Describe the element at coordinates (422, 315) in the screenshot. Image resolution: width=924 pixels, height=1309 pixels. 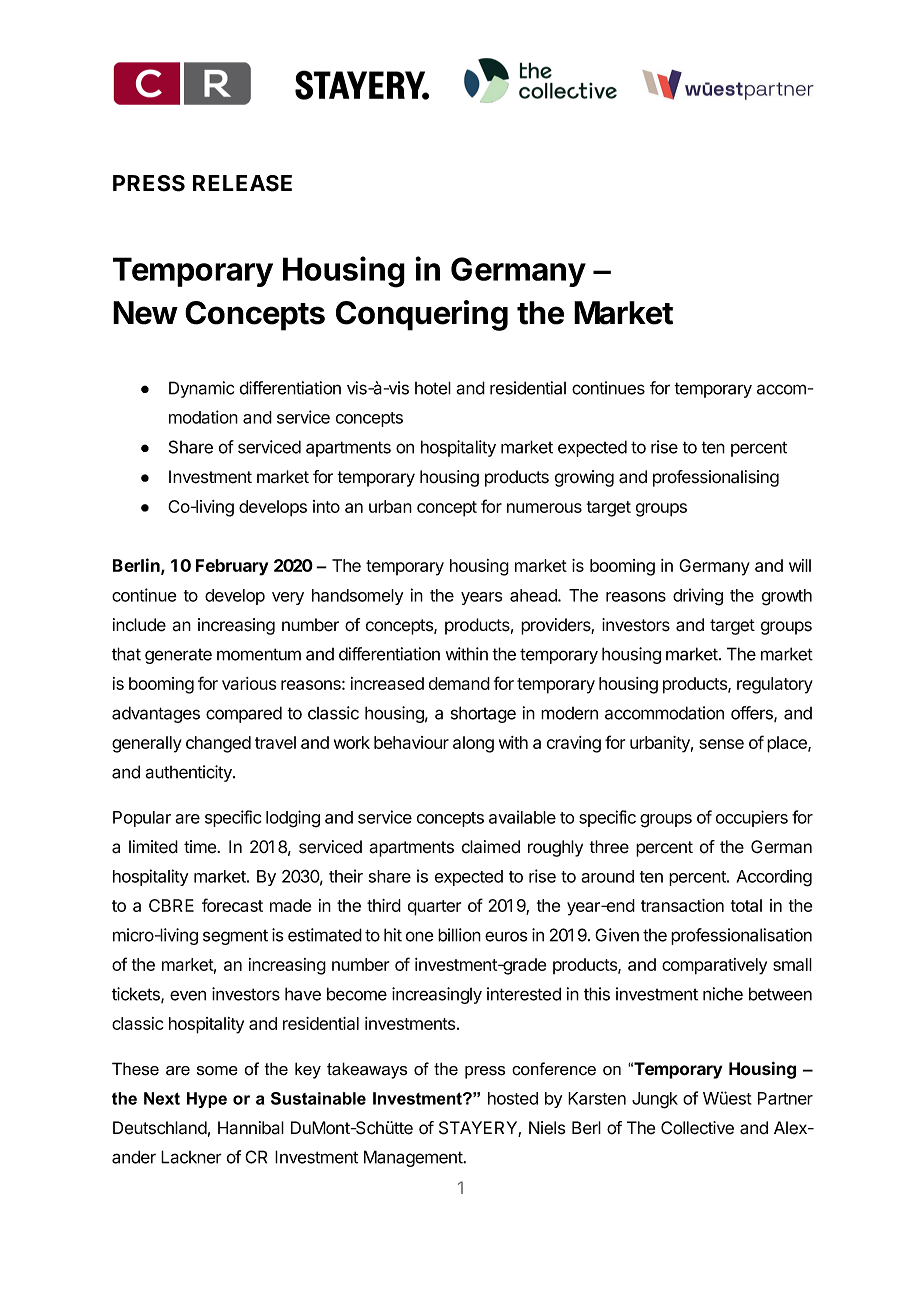
I see `Conquering` at that location.
